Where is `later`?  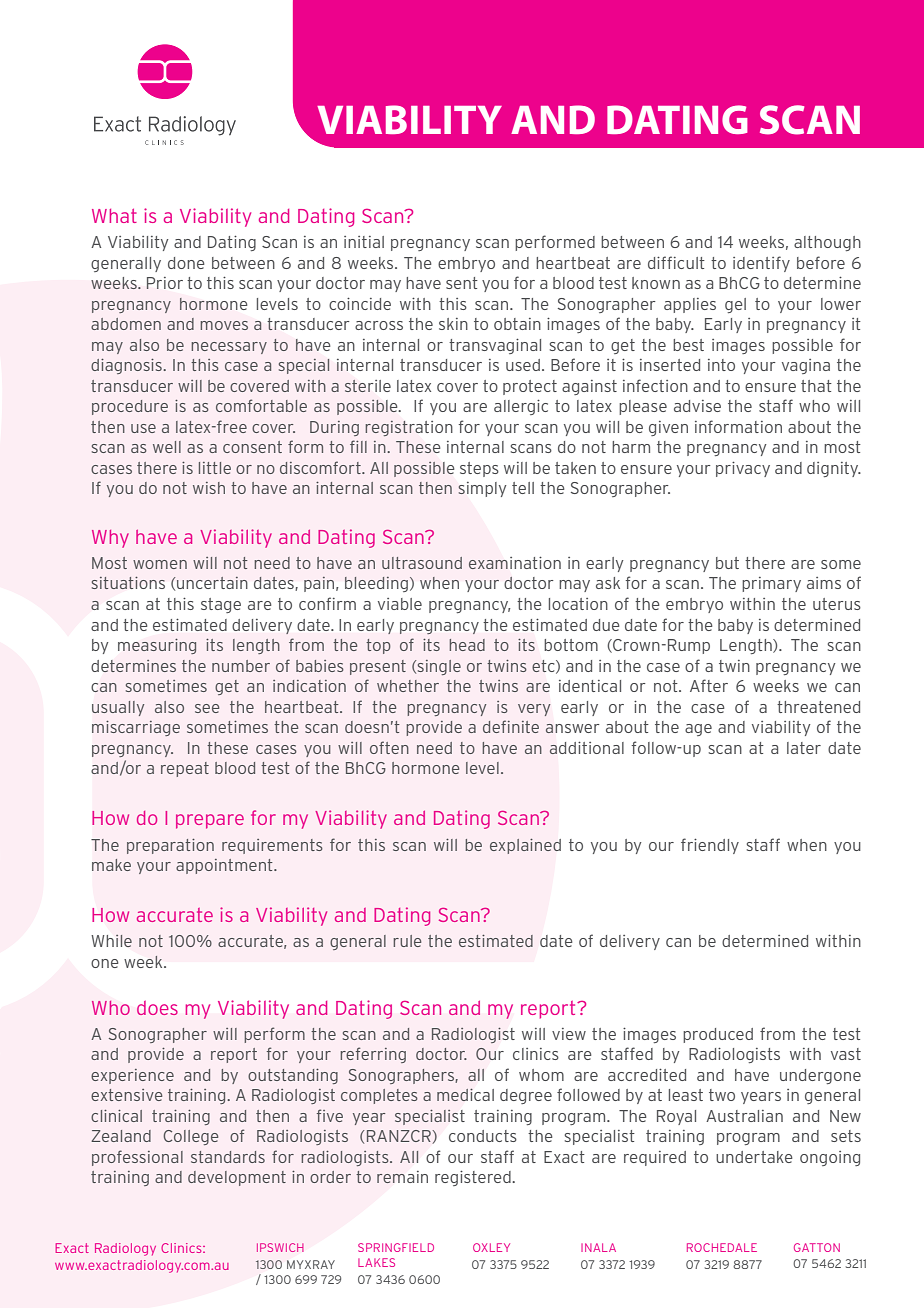
later is located at coordinates (804, 748).
